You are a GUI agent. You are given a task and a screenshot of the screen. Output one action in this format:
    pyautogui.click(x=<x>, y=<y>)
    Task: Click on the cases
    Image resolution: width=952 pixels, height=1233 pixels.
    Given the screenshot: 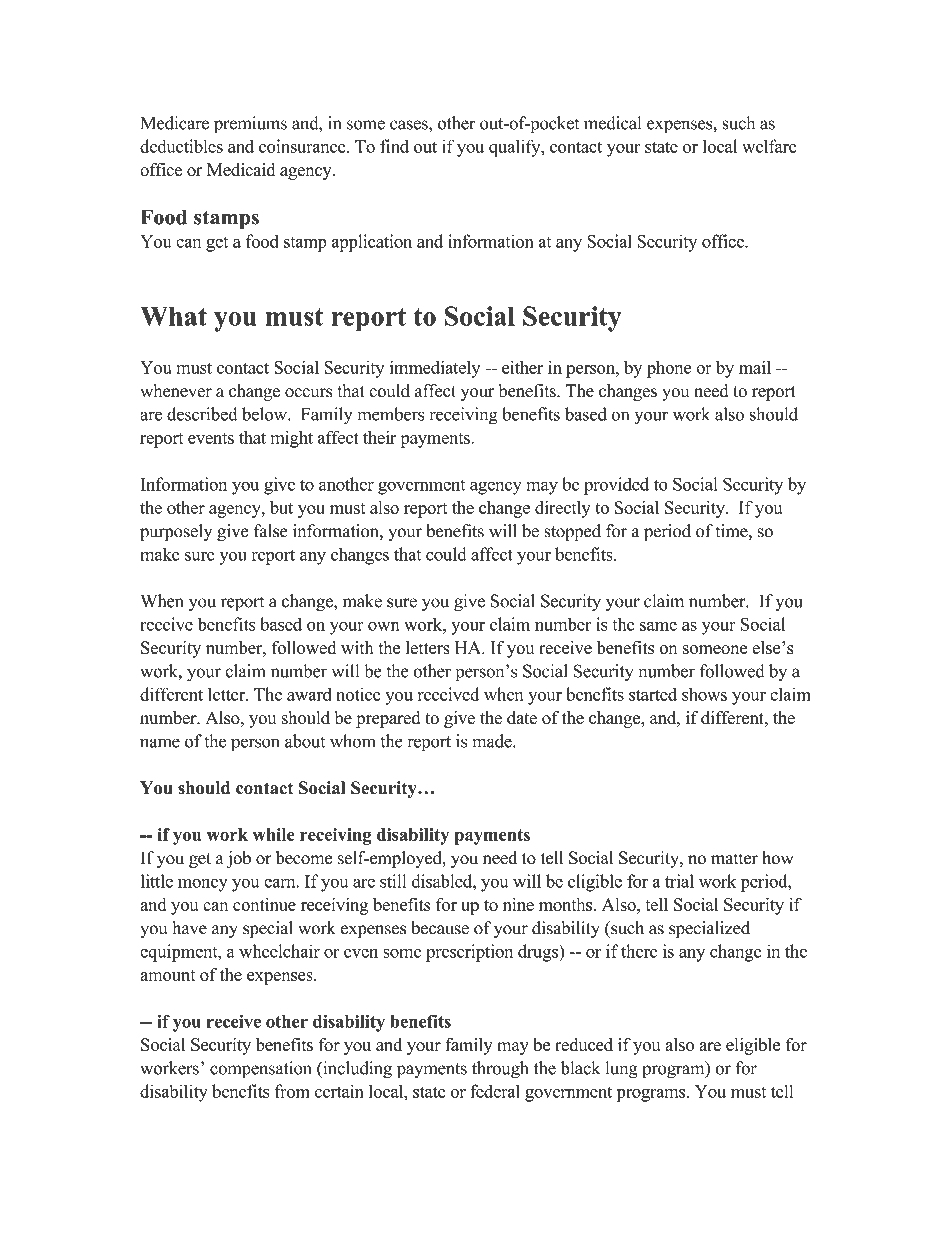 What is the action you would take?
    pyautogui.click(x=410, y=125)
